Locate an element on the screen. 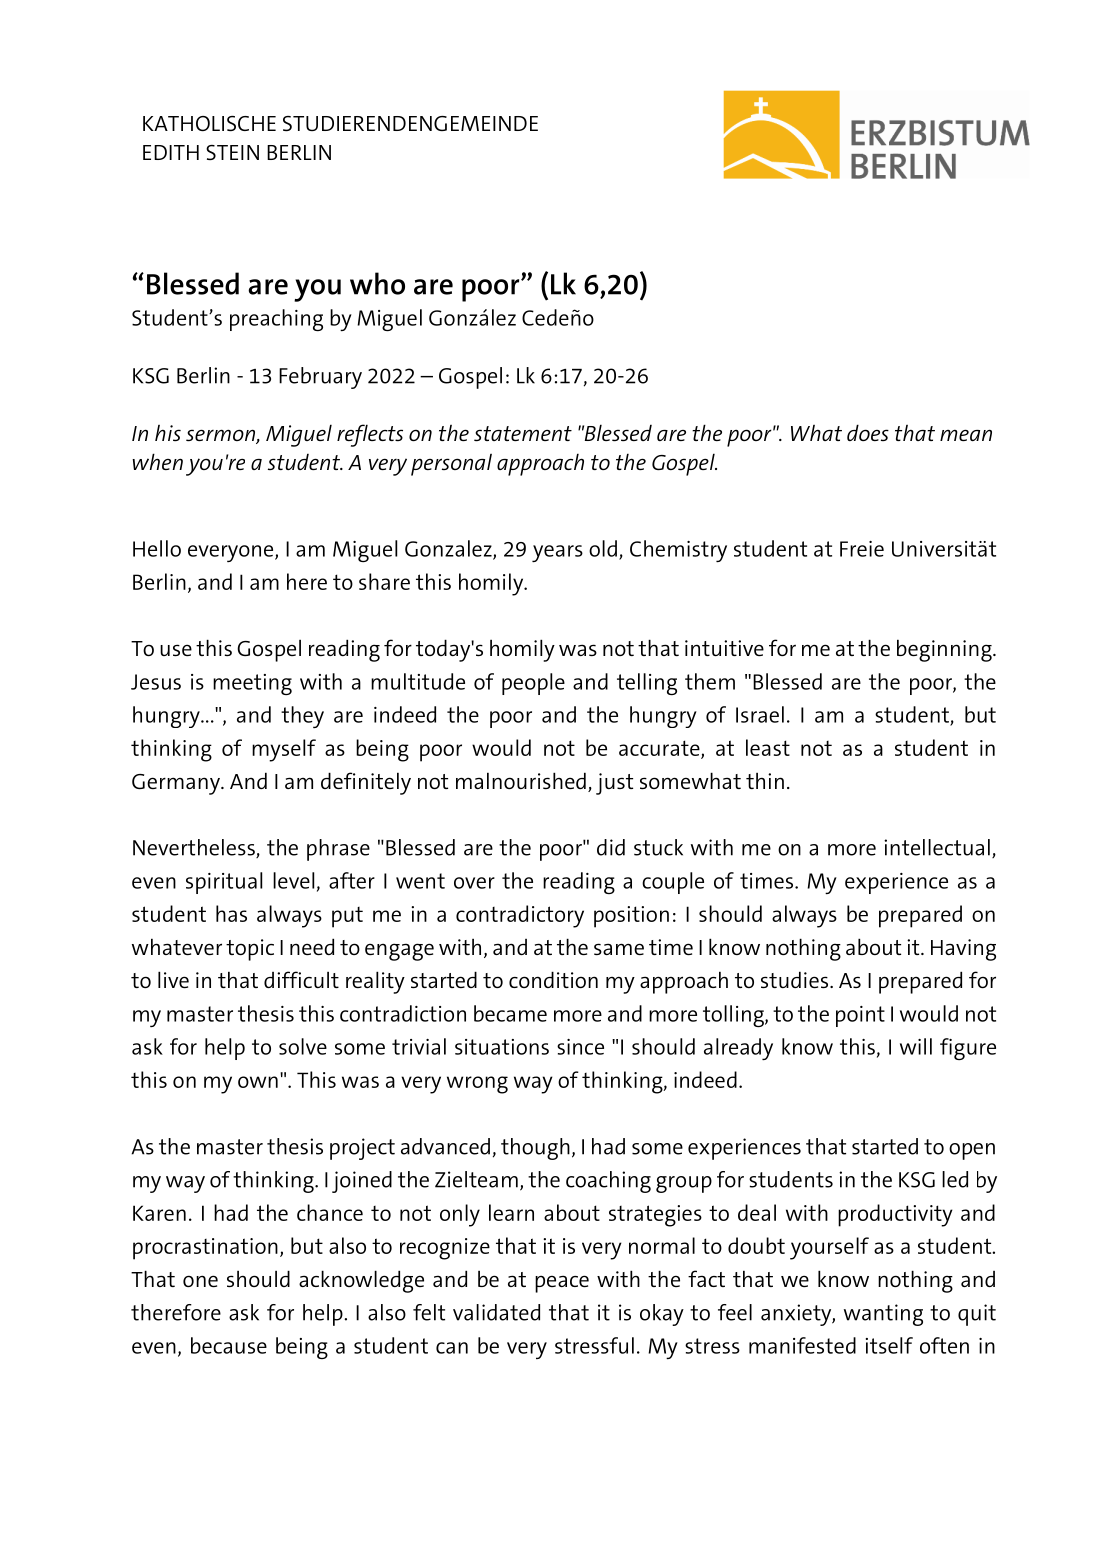  since is located at coordinates (580, 1047).
